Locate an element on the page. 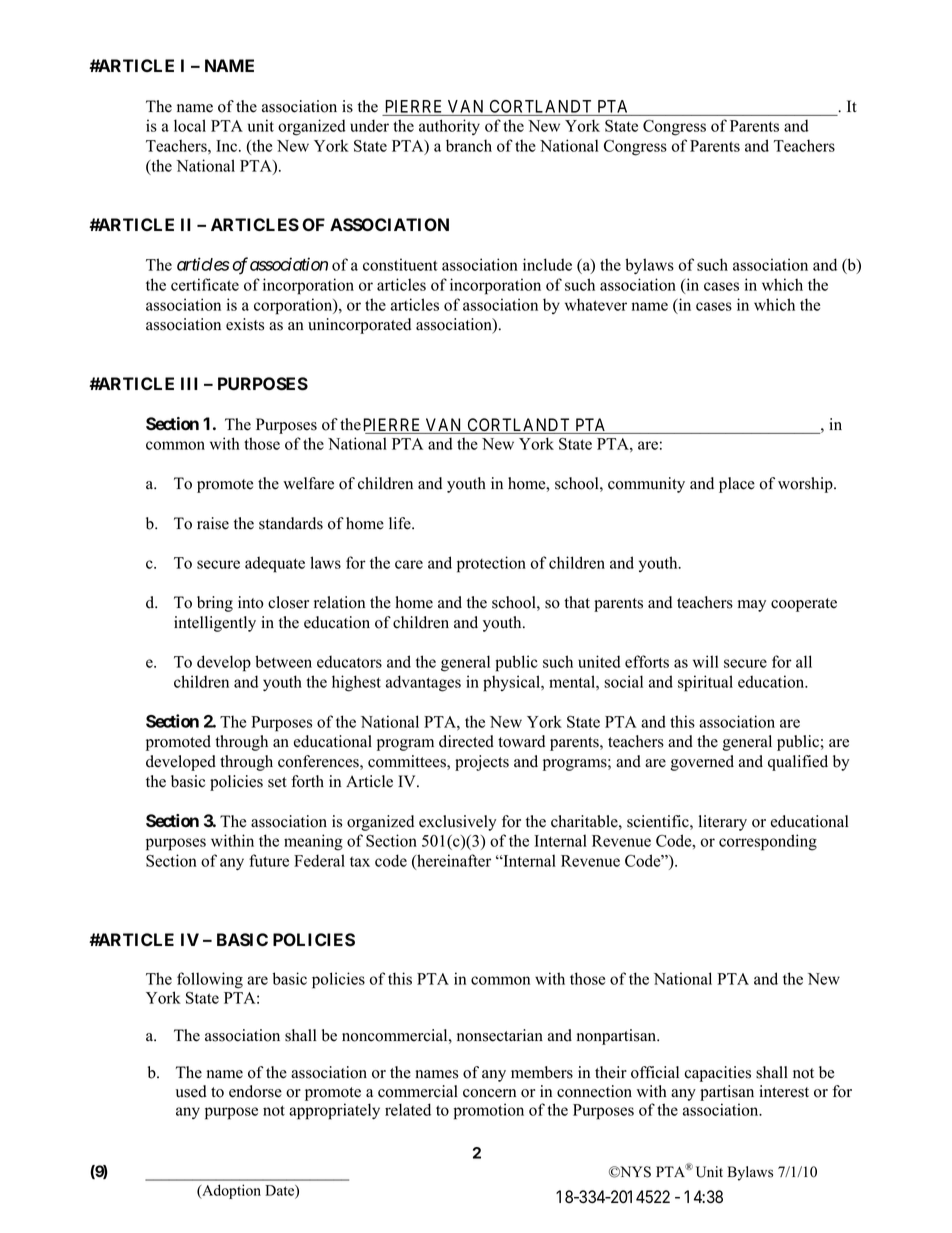 The height and width of the document is (1233, 952). welfare is located at coordinates (308, 483).
